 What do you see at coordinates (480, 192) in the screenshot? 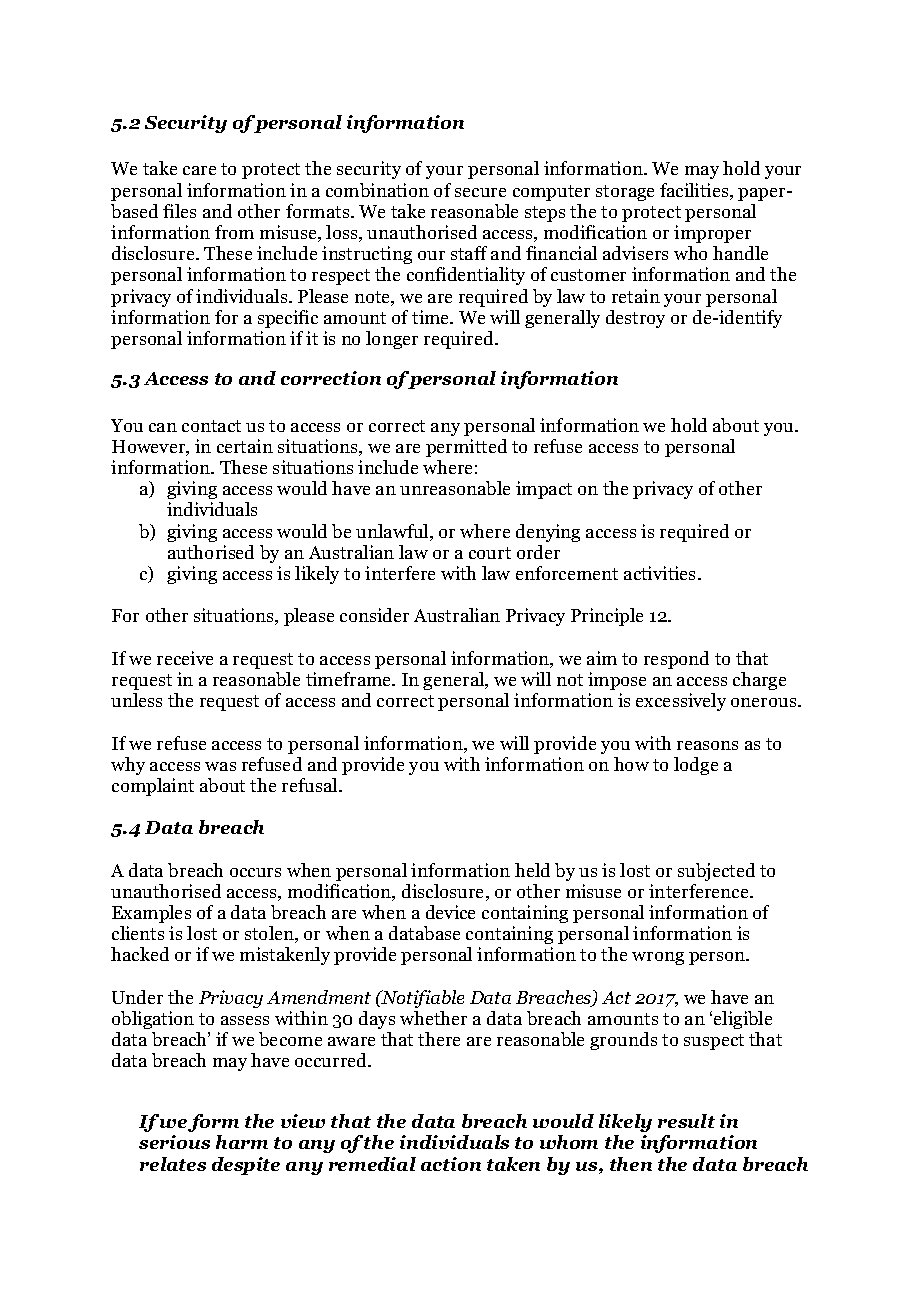
I see `secure` at bounding box center [480, 192].
